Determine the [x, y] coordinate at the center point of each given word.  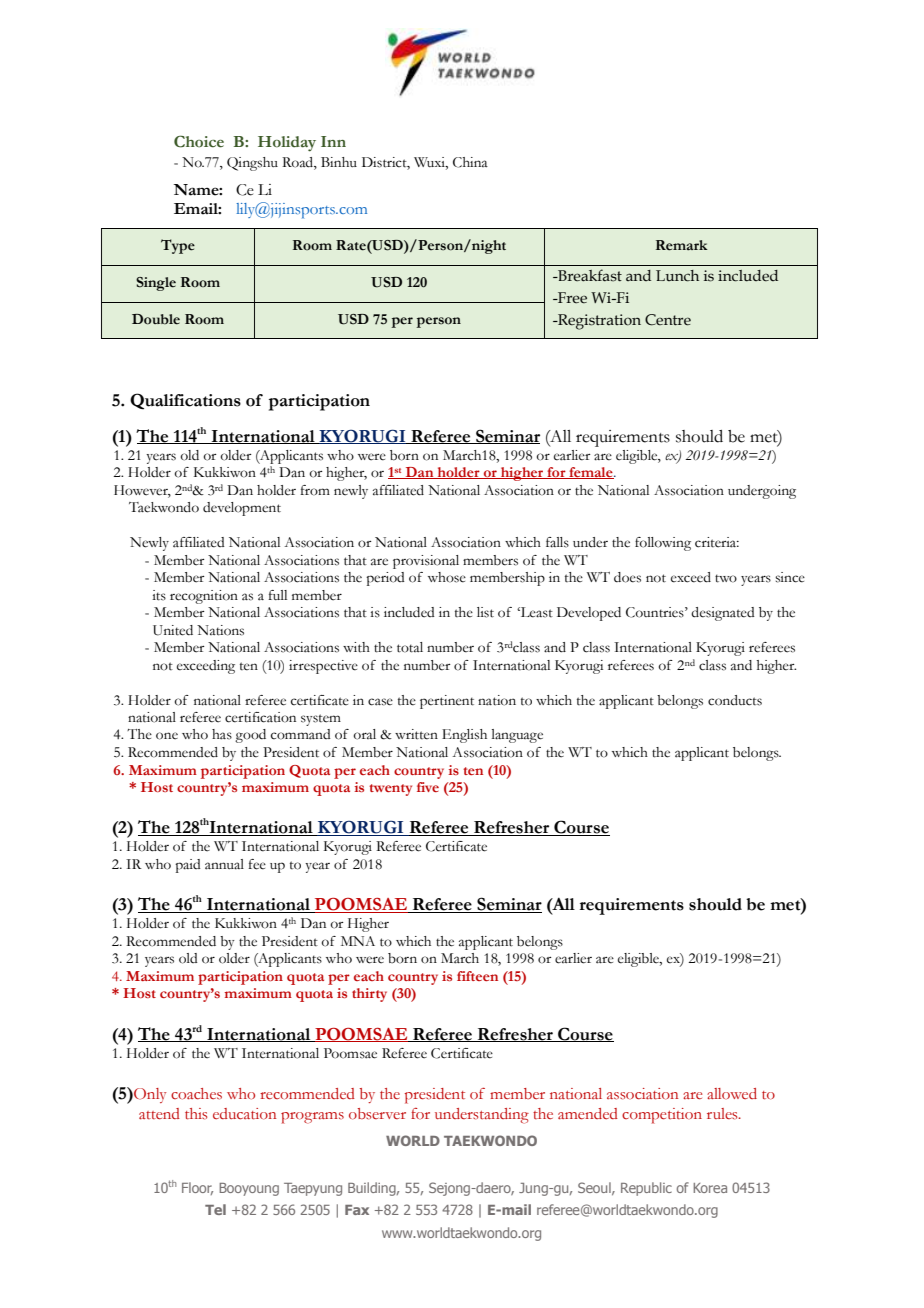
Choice [199, 141]
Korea [710, 1188]
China [470, 162]
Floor [197, 1188]
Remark [682, 245]
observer [377, 1114]
